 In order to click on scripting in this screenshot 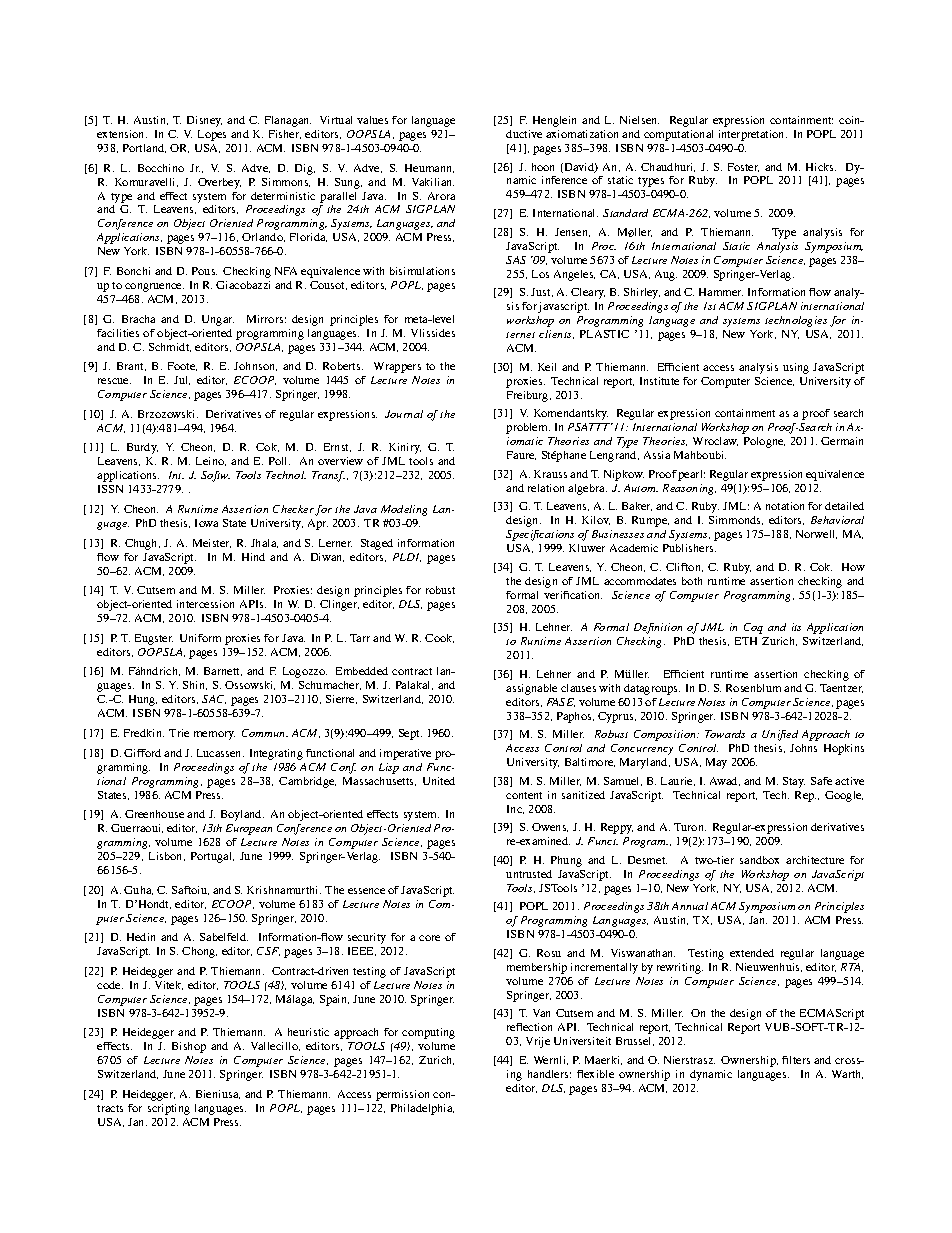, I will do `click(169, 1109)`.
